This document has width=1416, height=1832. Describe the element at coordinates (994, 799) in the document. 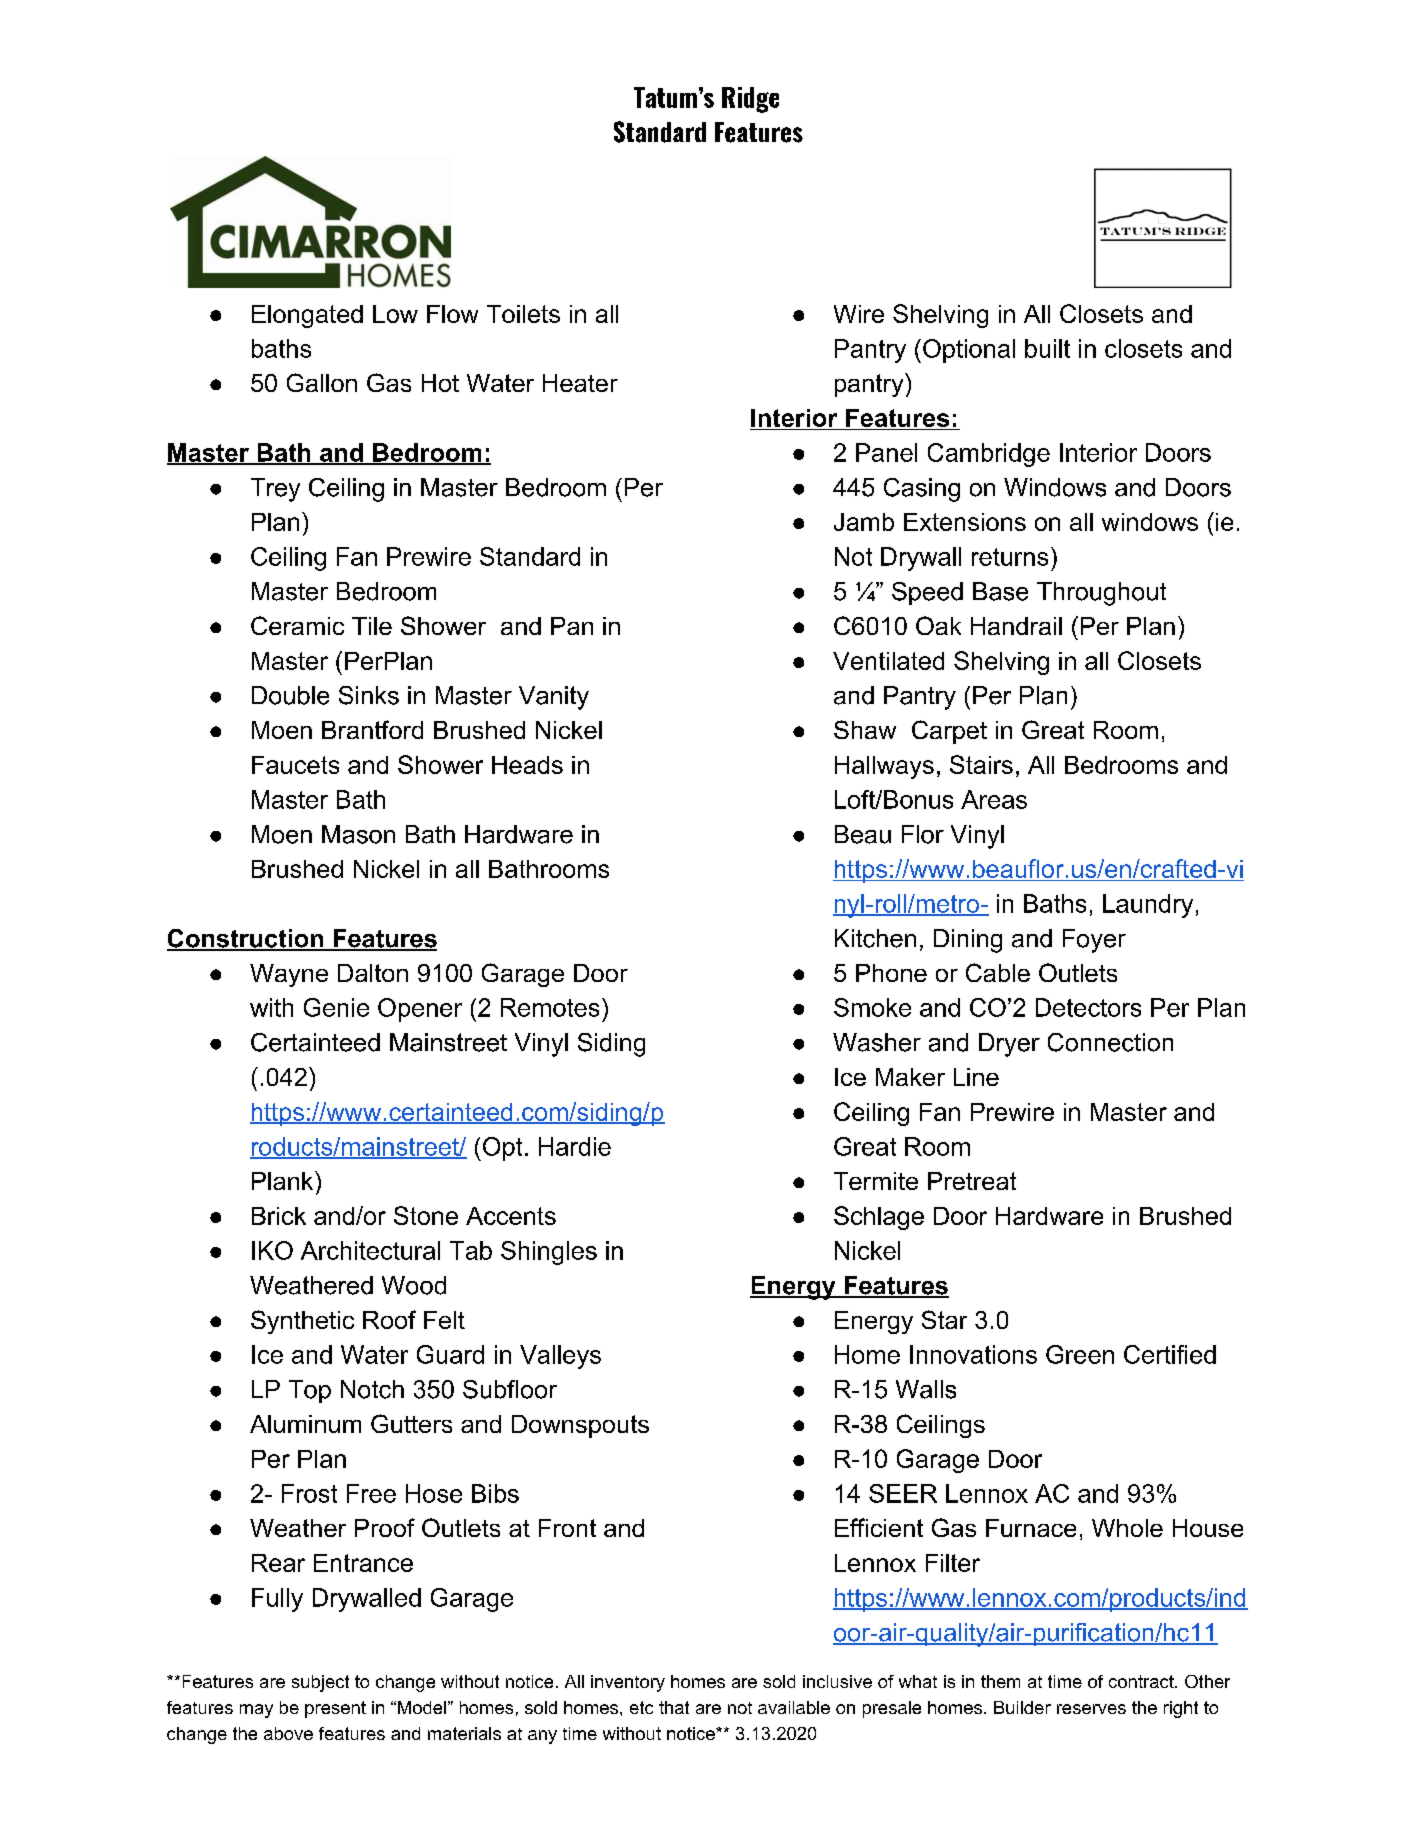

I see `Areas` at that location.
